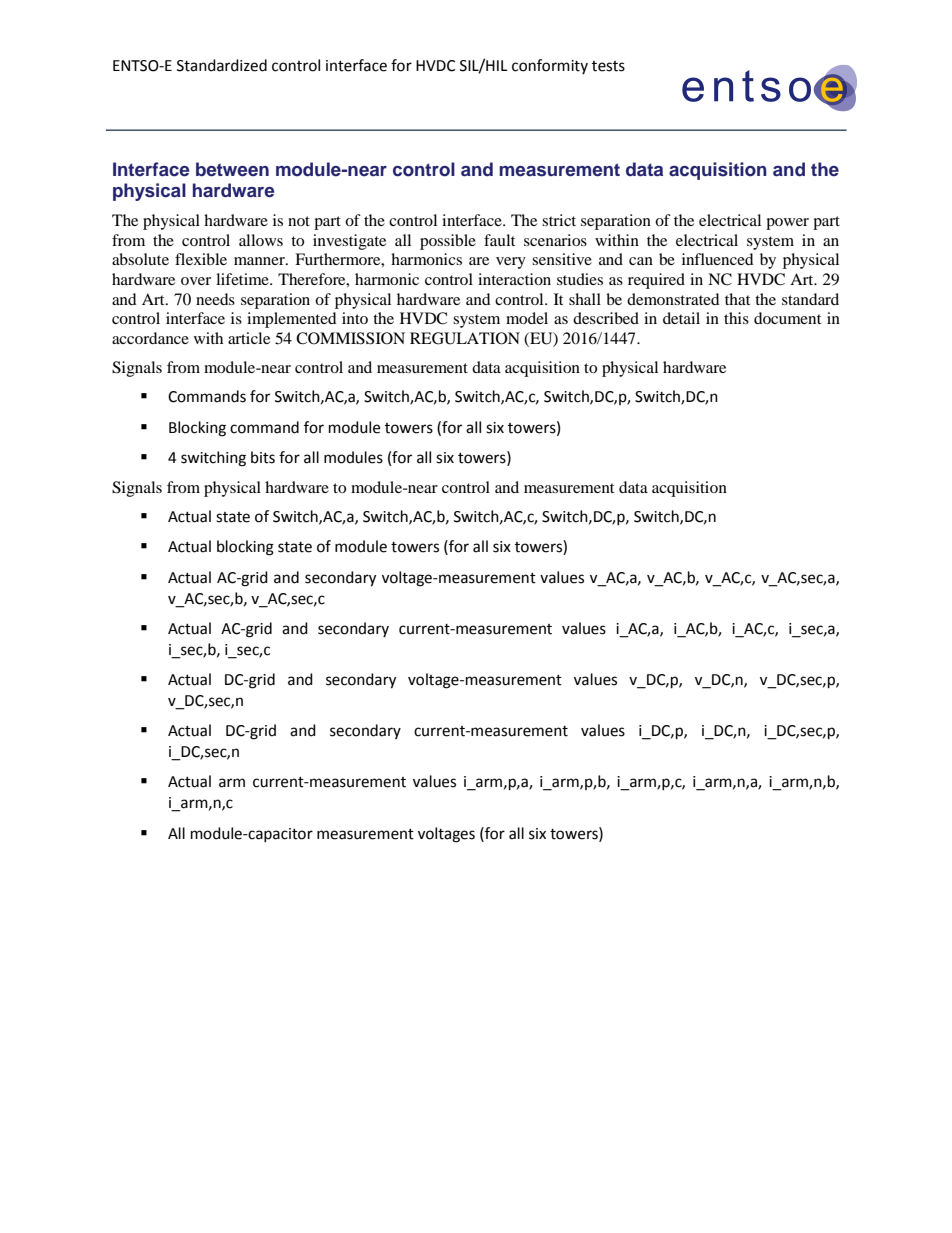 The height and width of the screenshot is (1233, 952). What do you see at coordinates (249, 338) in the screenshot?
I see `article` at bounding box center [249, 338].
